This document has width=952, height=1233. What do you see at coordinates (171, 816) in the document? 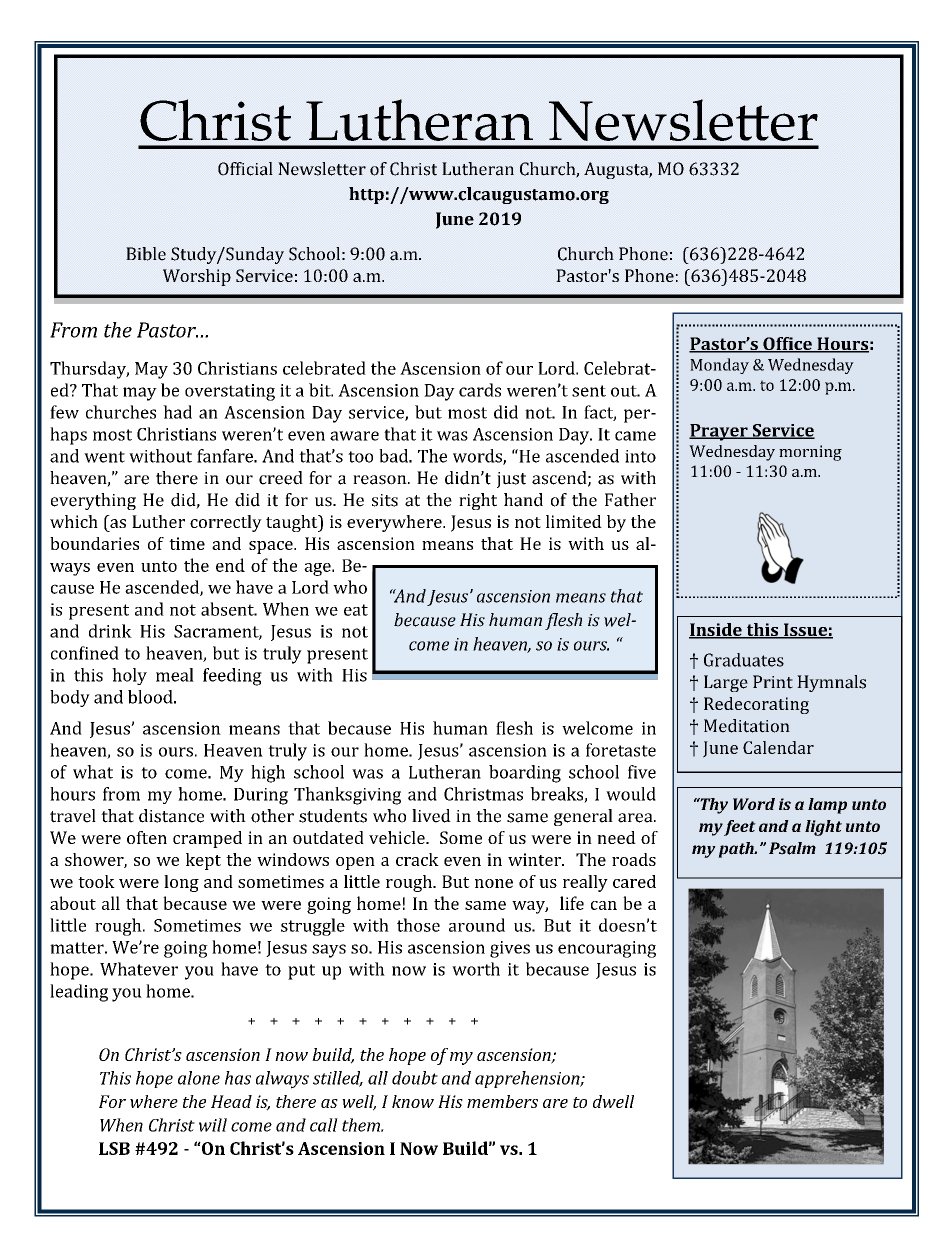
I see `distance` at bounding box center [171, 816].
